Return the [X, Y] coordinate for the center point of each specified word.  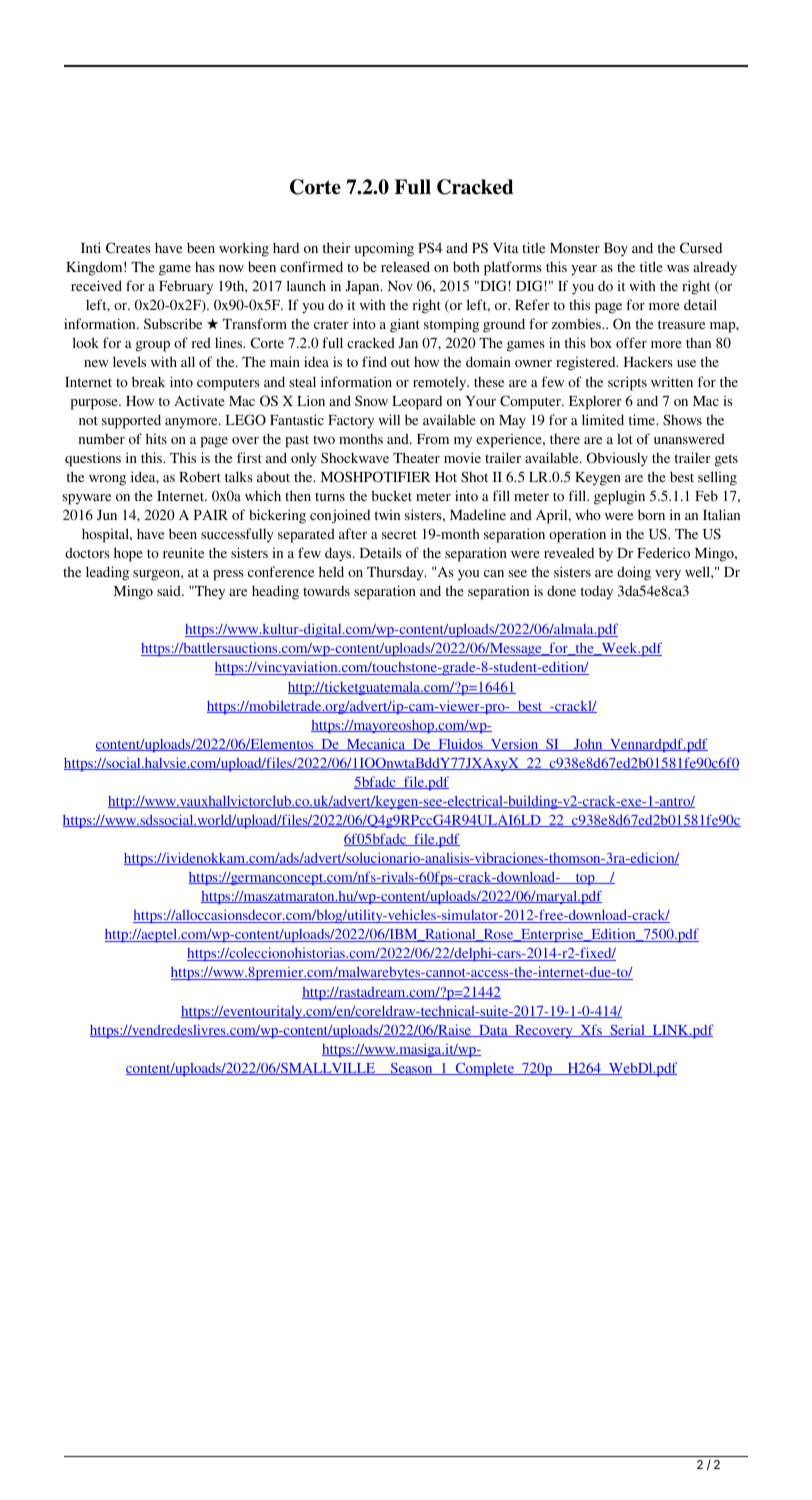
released [405, 266]
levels [129, 361]
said [170, 590]
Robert [200, 476]
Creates [128, 247]
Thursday [396, 573]
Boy [616, 250]
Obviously [617, 459]
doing [634, 573]
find [374, 361]
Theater [416, 457]
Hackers [648, 361]
